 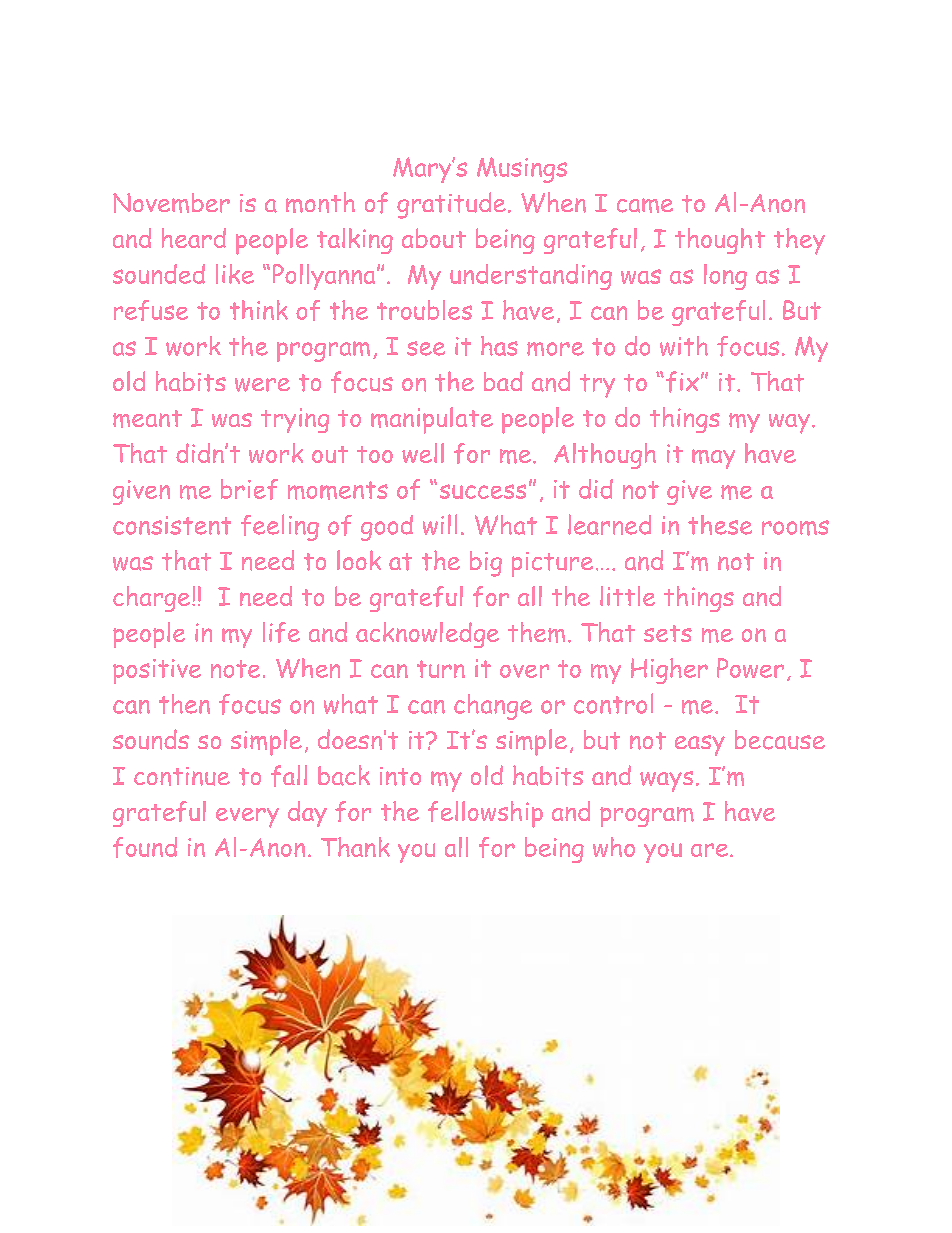 I want to click on November, so click(x=171, y=203).
